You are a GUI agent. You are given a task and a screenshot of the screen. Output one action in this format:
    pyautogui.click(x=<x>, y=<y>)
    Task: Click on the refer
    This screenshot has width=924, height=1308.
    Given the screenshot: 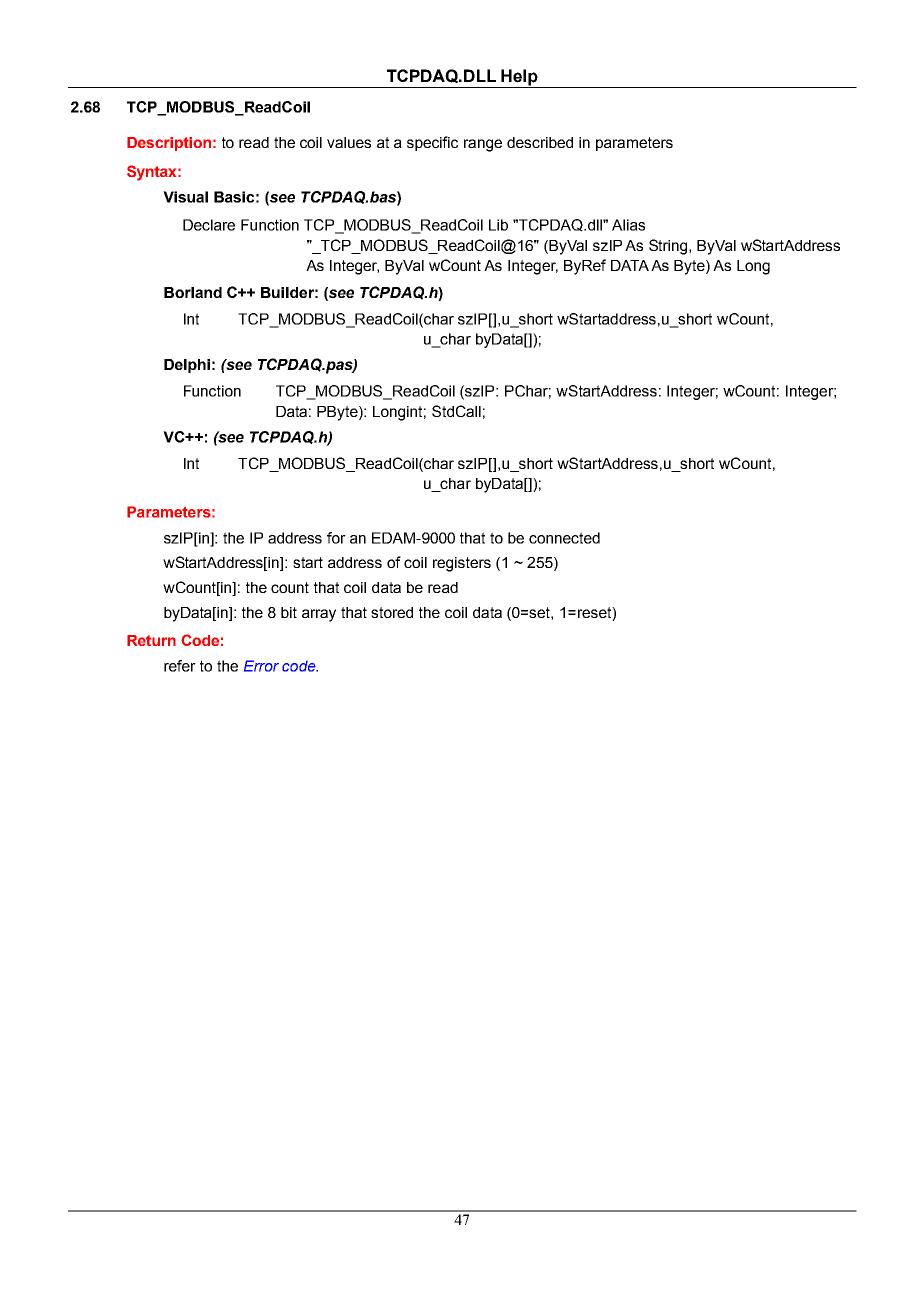 What is the action you would take?
    pyautogui.click(x=180, y=666)
